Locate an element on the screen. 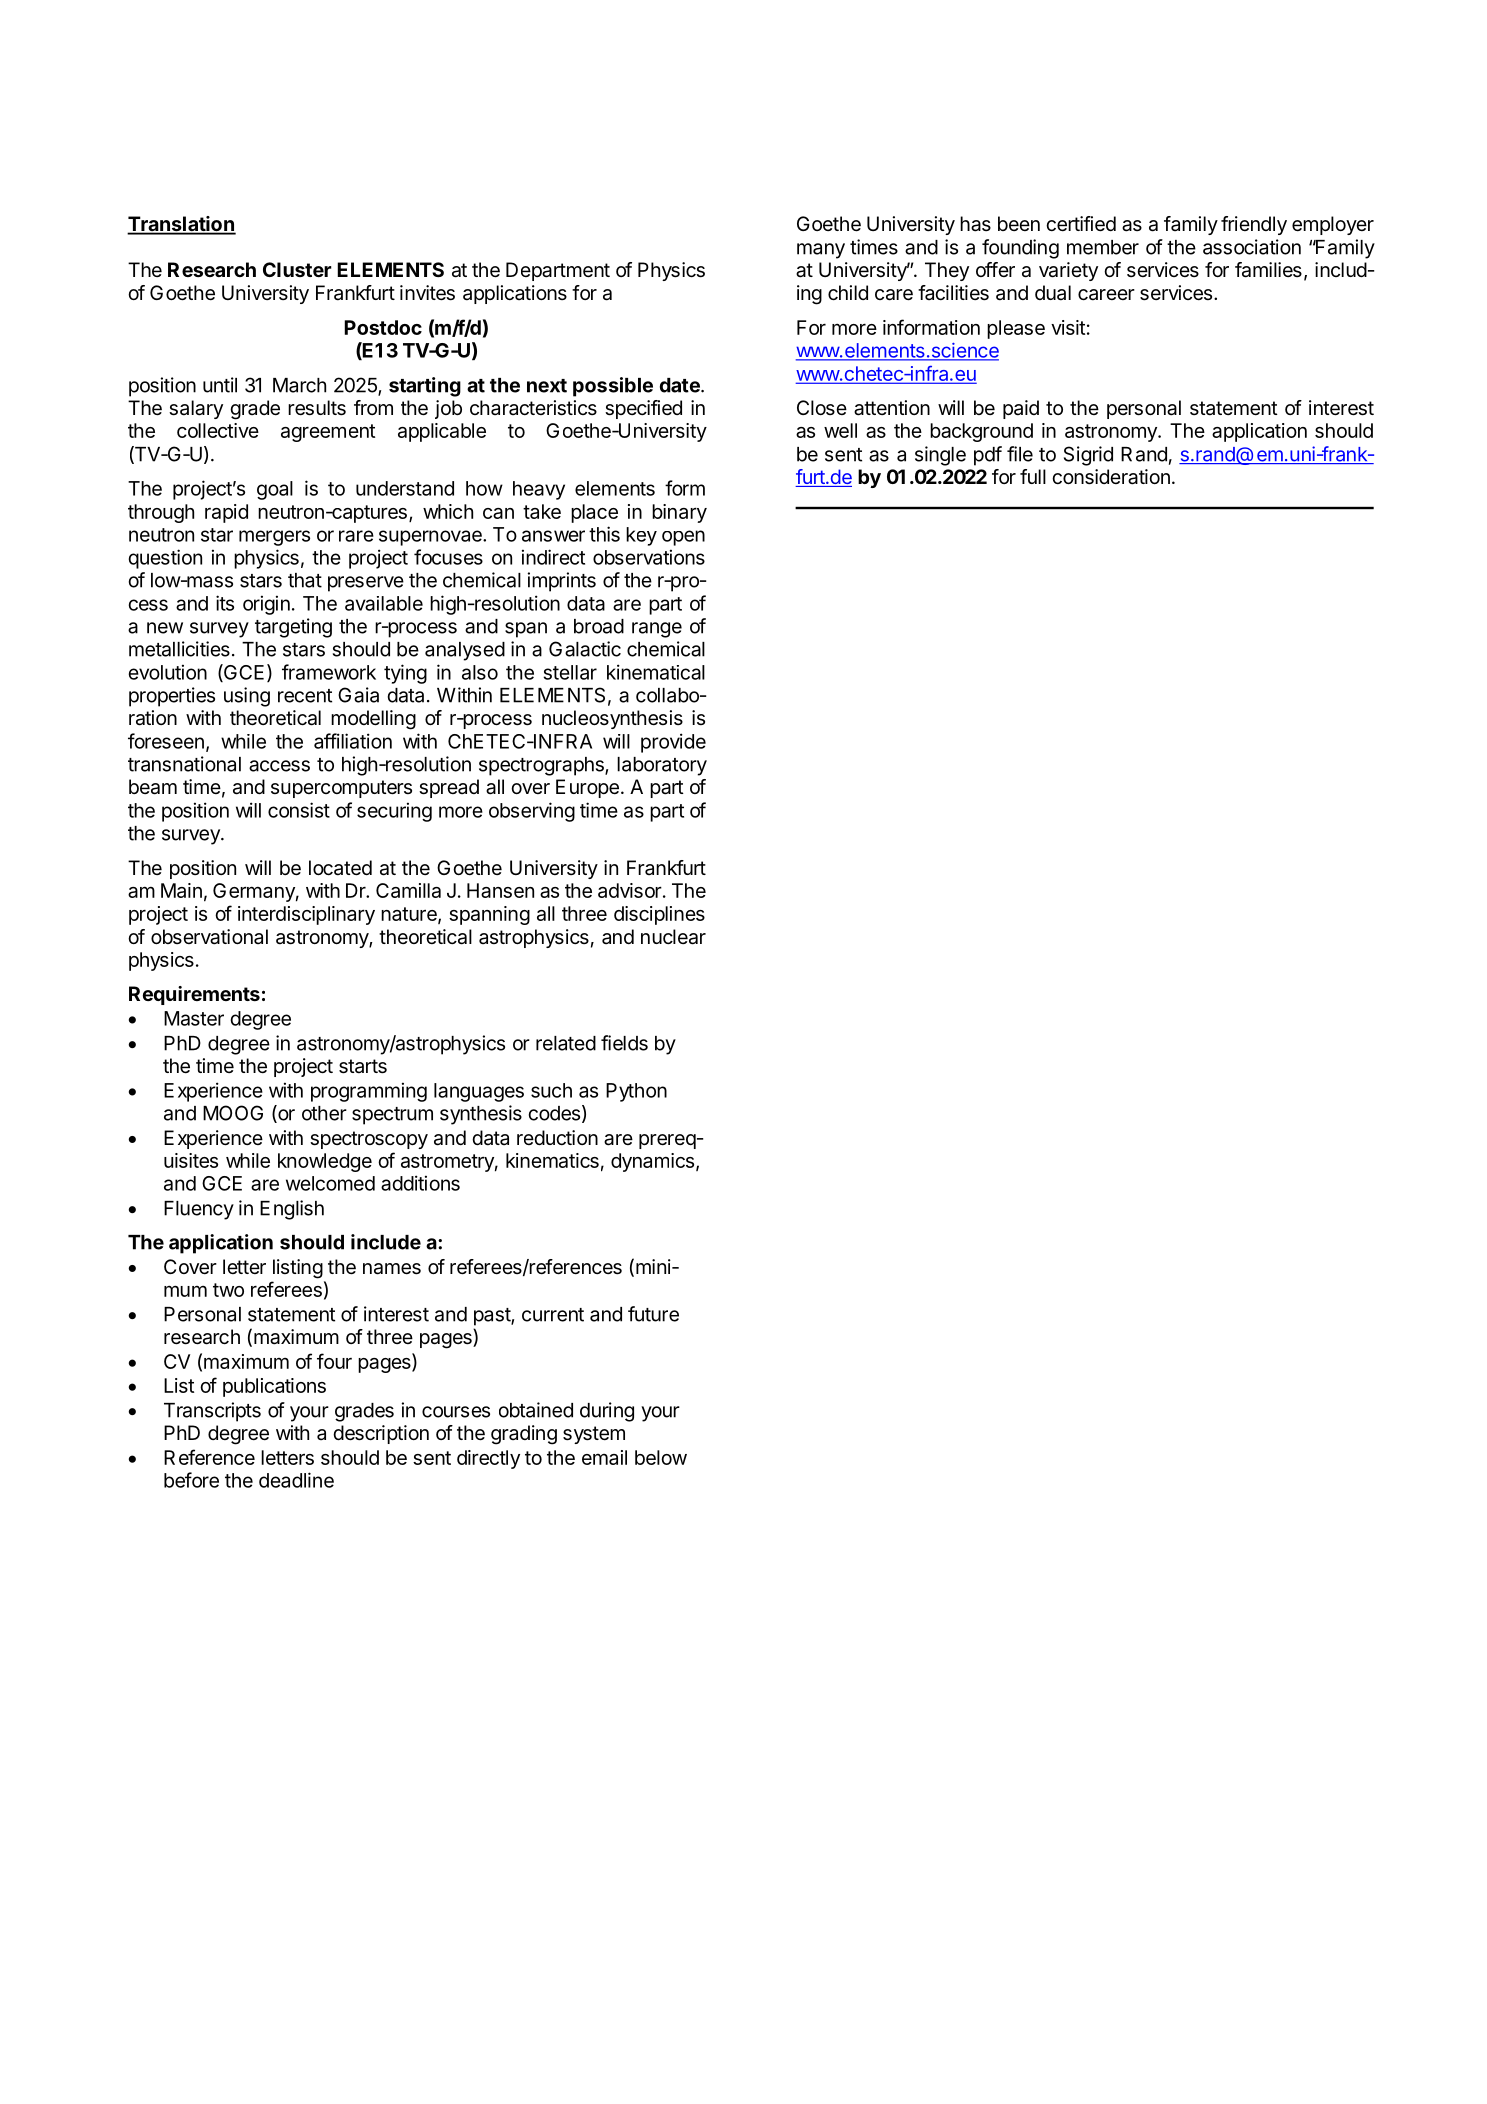  range is located at coordinates (657, 630).
